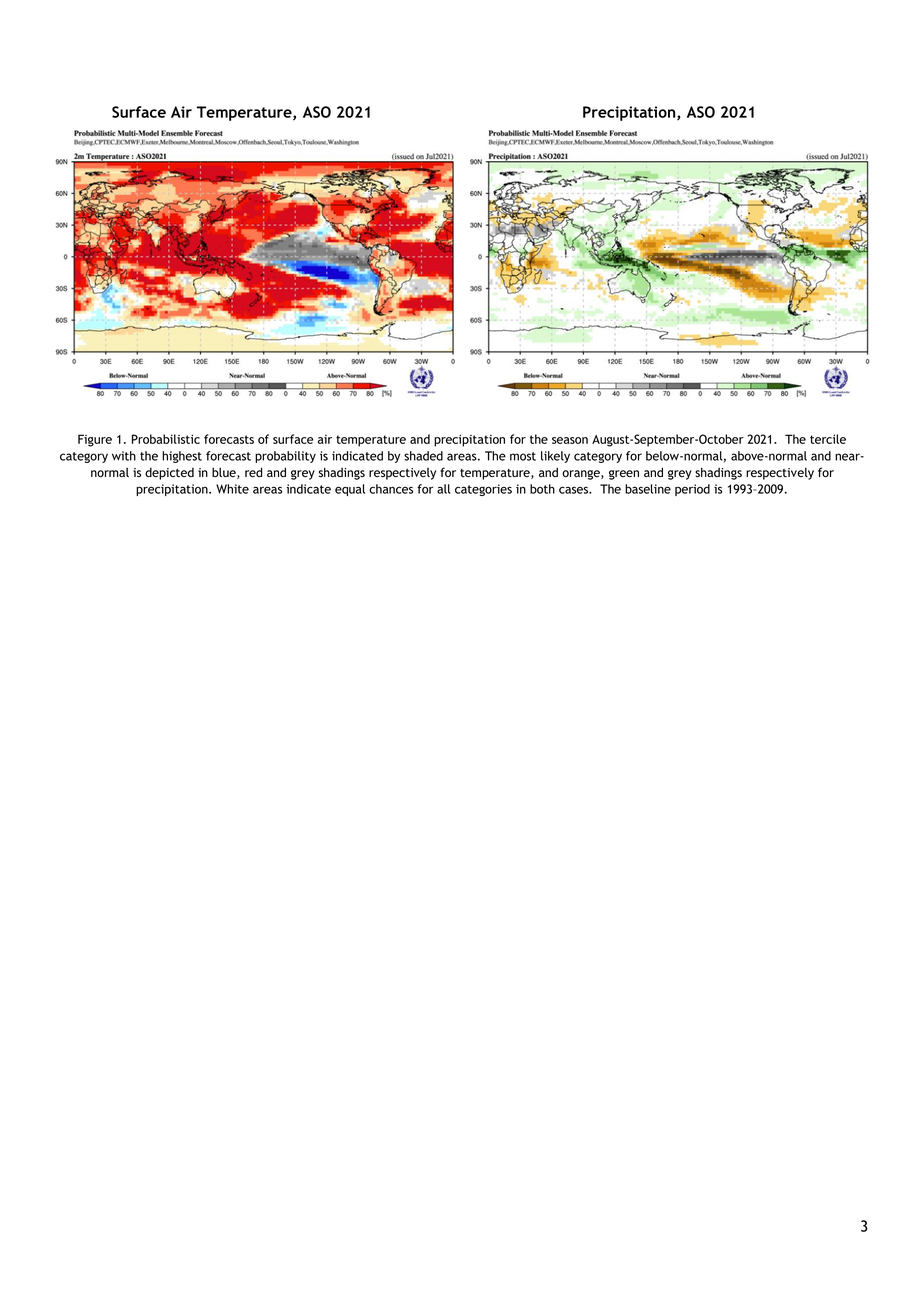 The height and width of the image is (1308, 924). I want to click on most, so click(523, 456).
